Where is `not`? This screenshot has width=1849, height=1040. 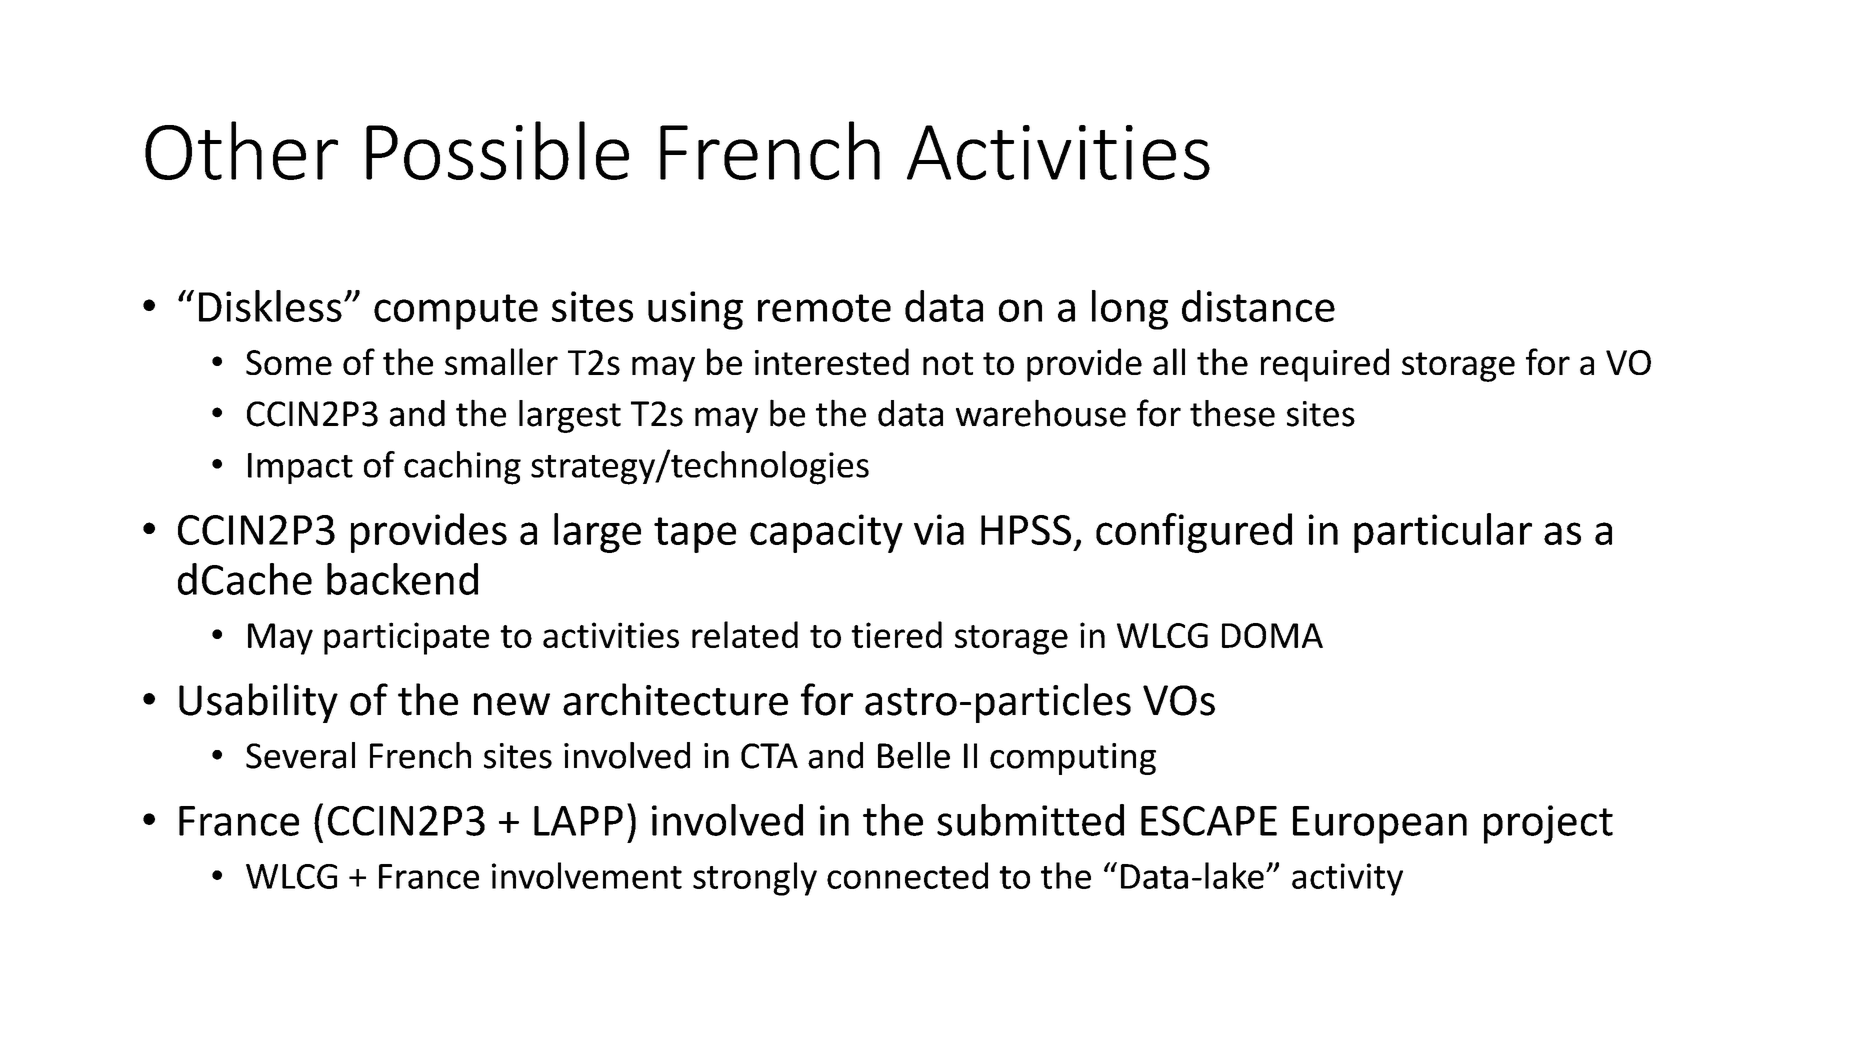 not is located at coordinates (948, 363).
